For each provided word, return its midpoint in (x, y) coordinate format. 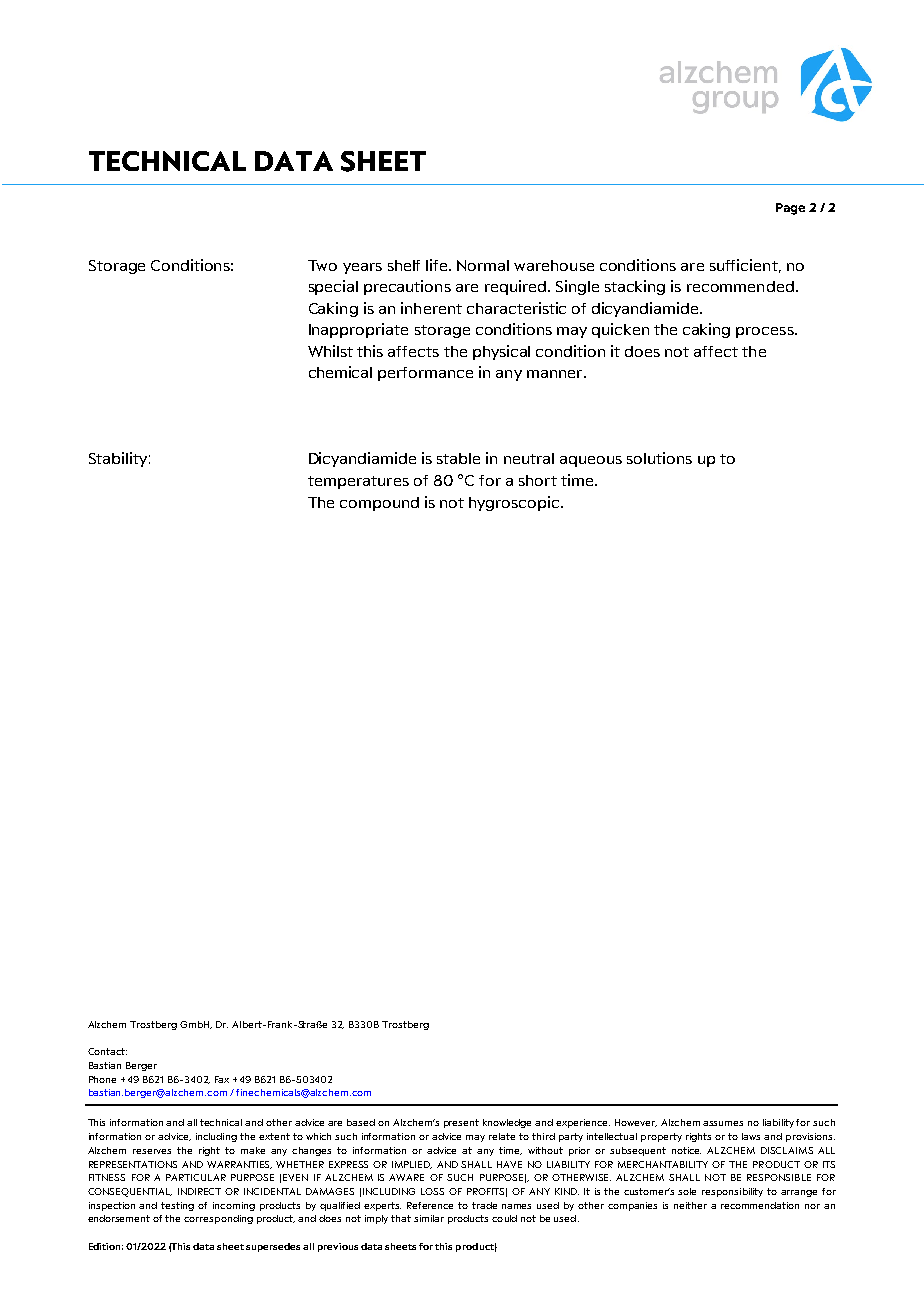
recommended (740, 286)
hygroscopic (515, 503)
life (438, 265)
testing (177, 1206)
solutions (659, 458)
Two (322, 265)
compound (379, 504)
